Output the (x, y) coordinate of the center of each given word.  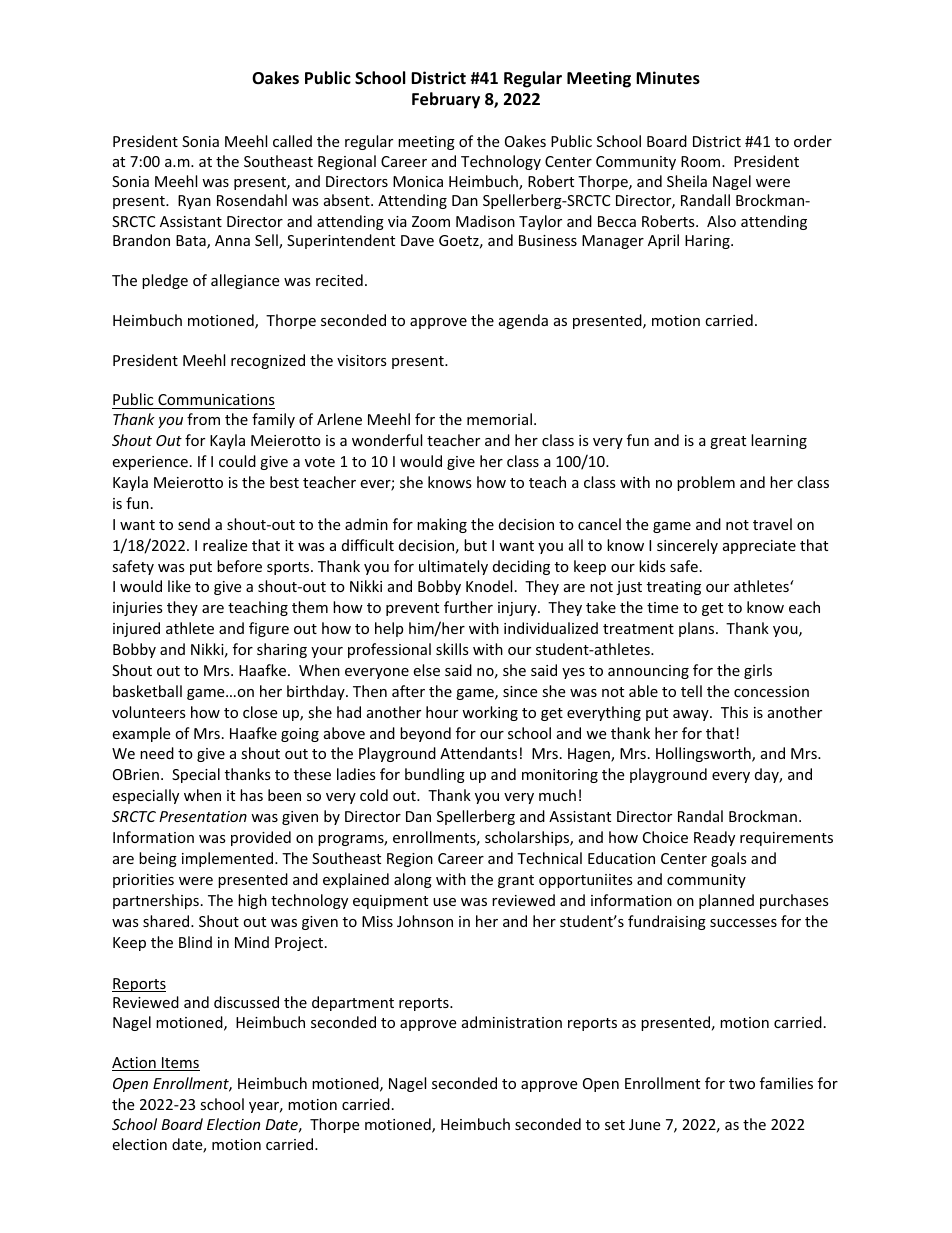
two (742, 1084)
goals (729, 859)
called (292, 141)
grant (516, 881)
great (728, 442)
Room (702, 161)
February (446, 100)
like (179, 586)
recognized (268, 361)
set (615, 1125)
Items (180, 1064)
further (468, 607)
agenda (523, 321)
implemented (227, 859)
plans (698, 629)
